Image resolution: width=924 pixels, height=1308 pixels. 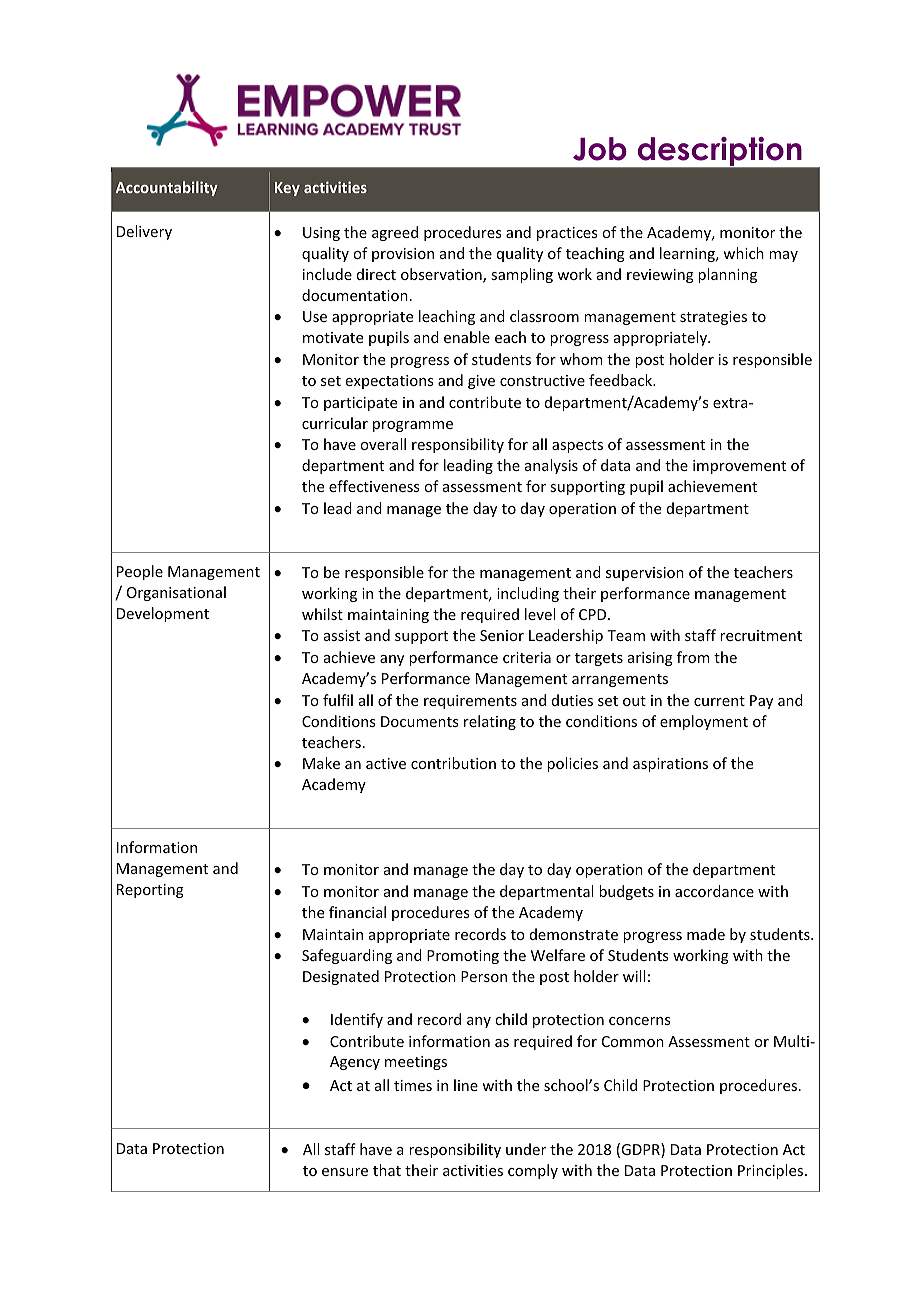 I want to click on which, so click(x=743, y=253).
